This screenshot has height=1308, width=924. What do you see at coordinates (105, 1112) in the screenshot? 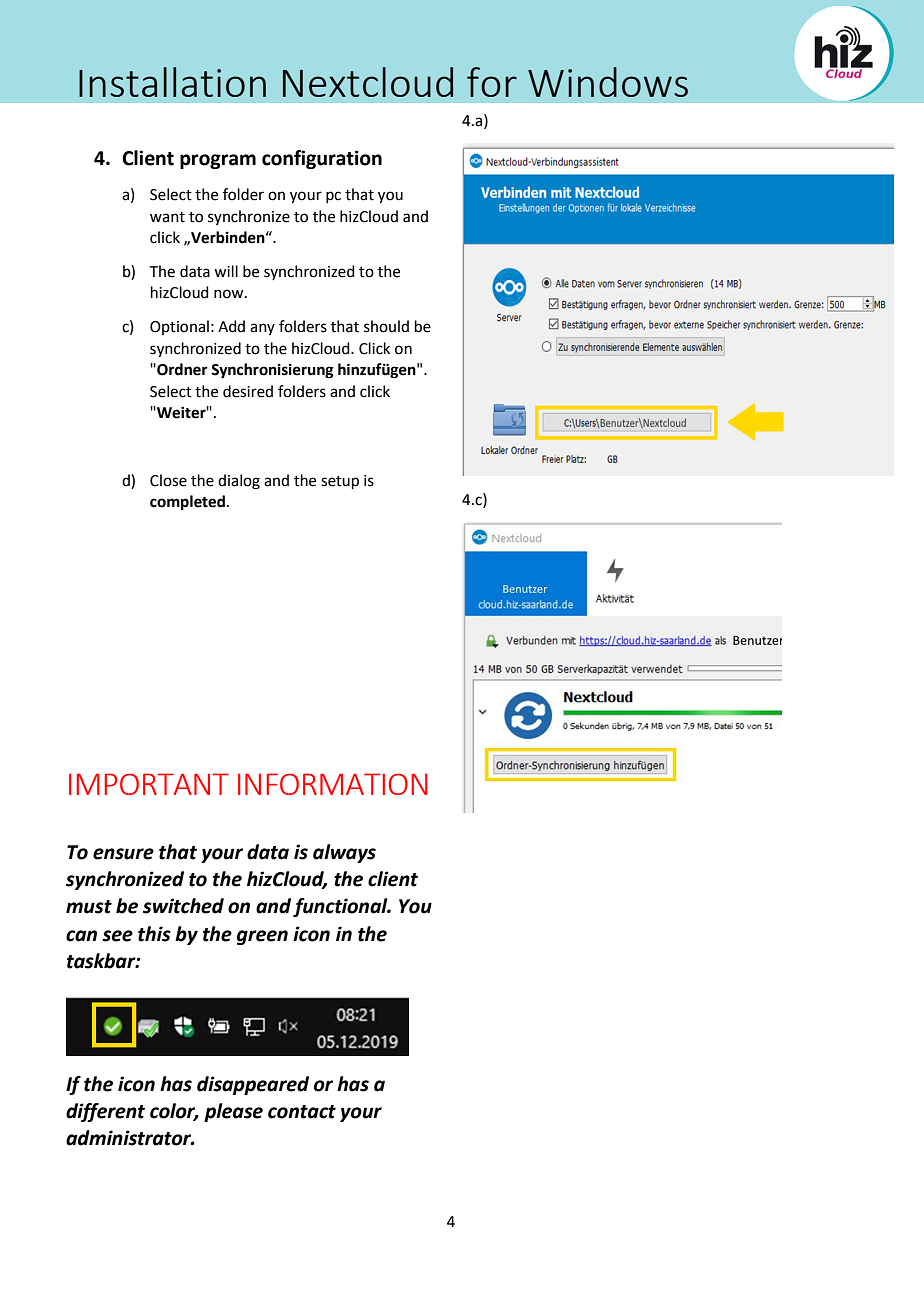
I see `different` at bounding box center [105, 1112].
